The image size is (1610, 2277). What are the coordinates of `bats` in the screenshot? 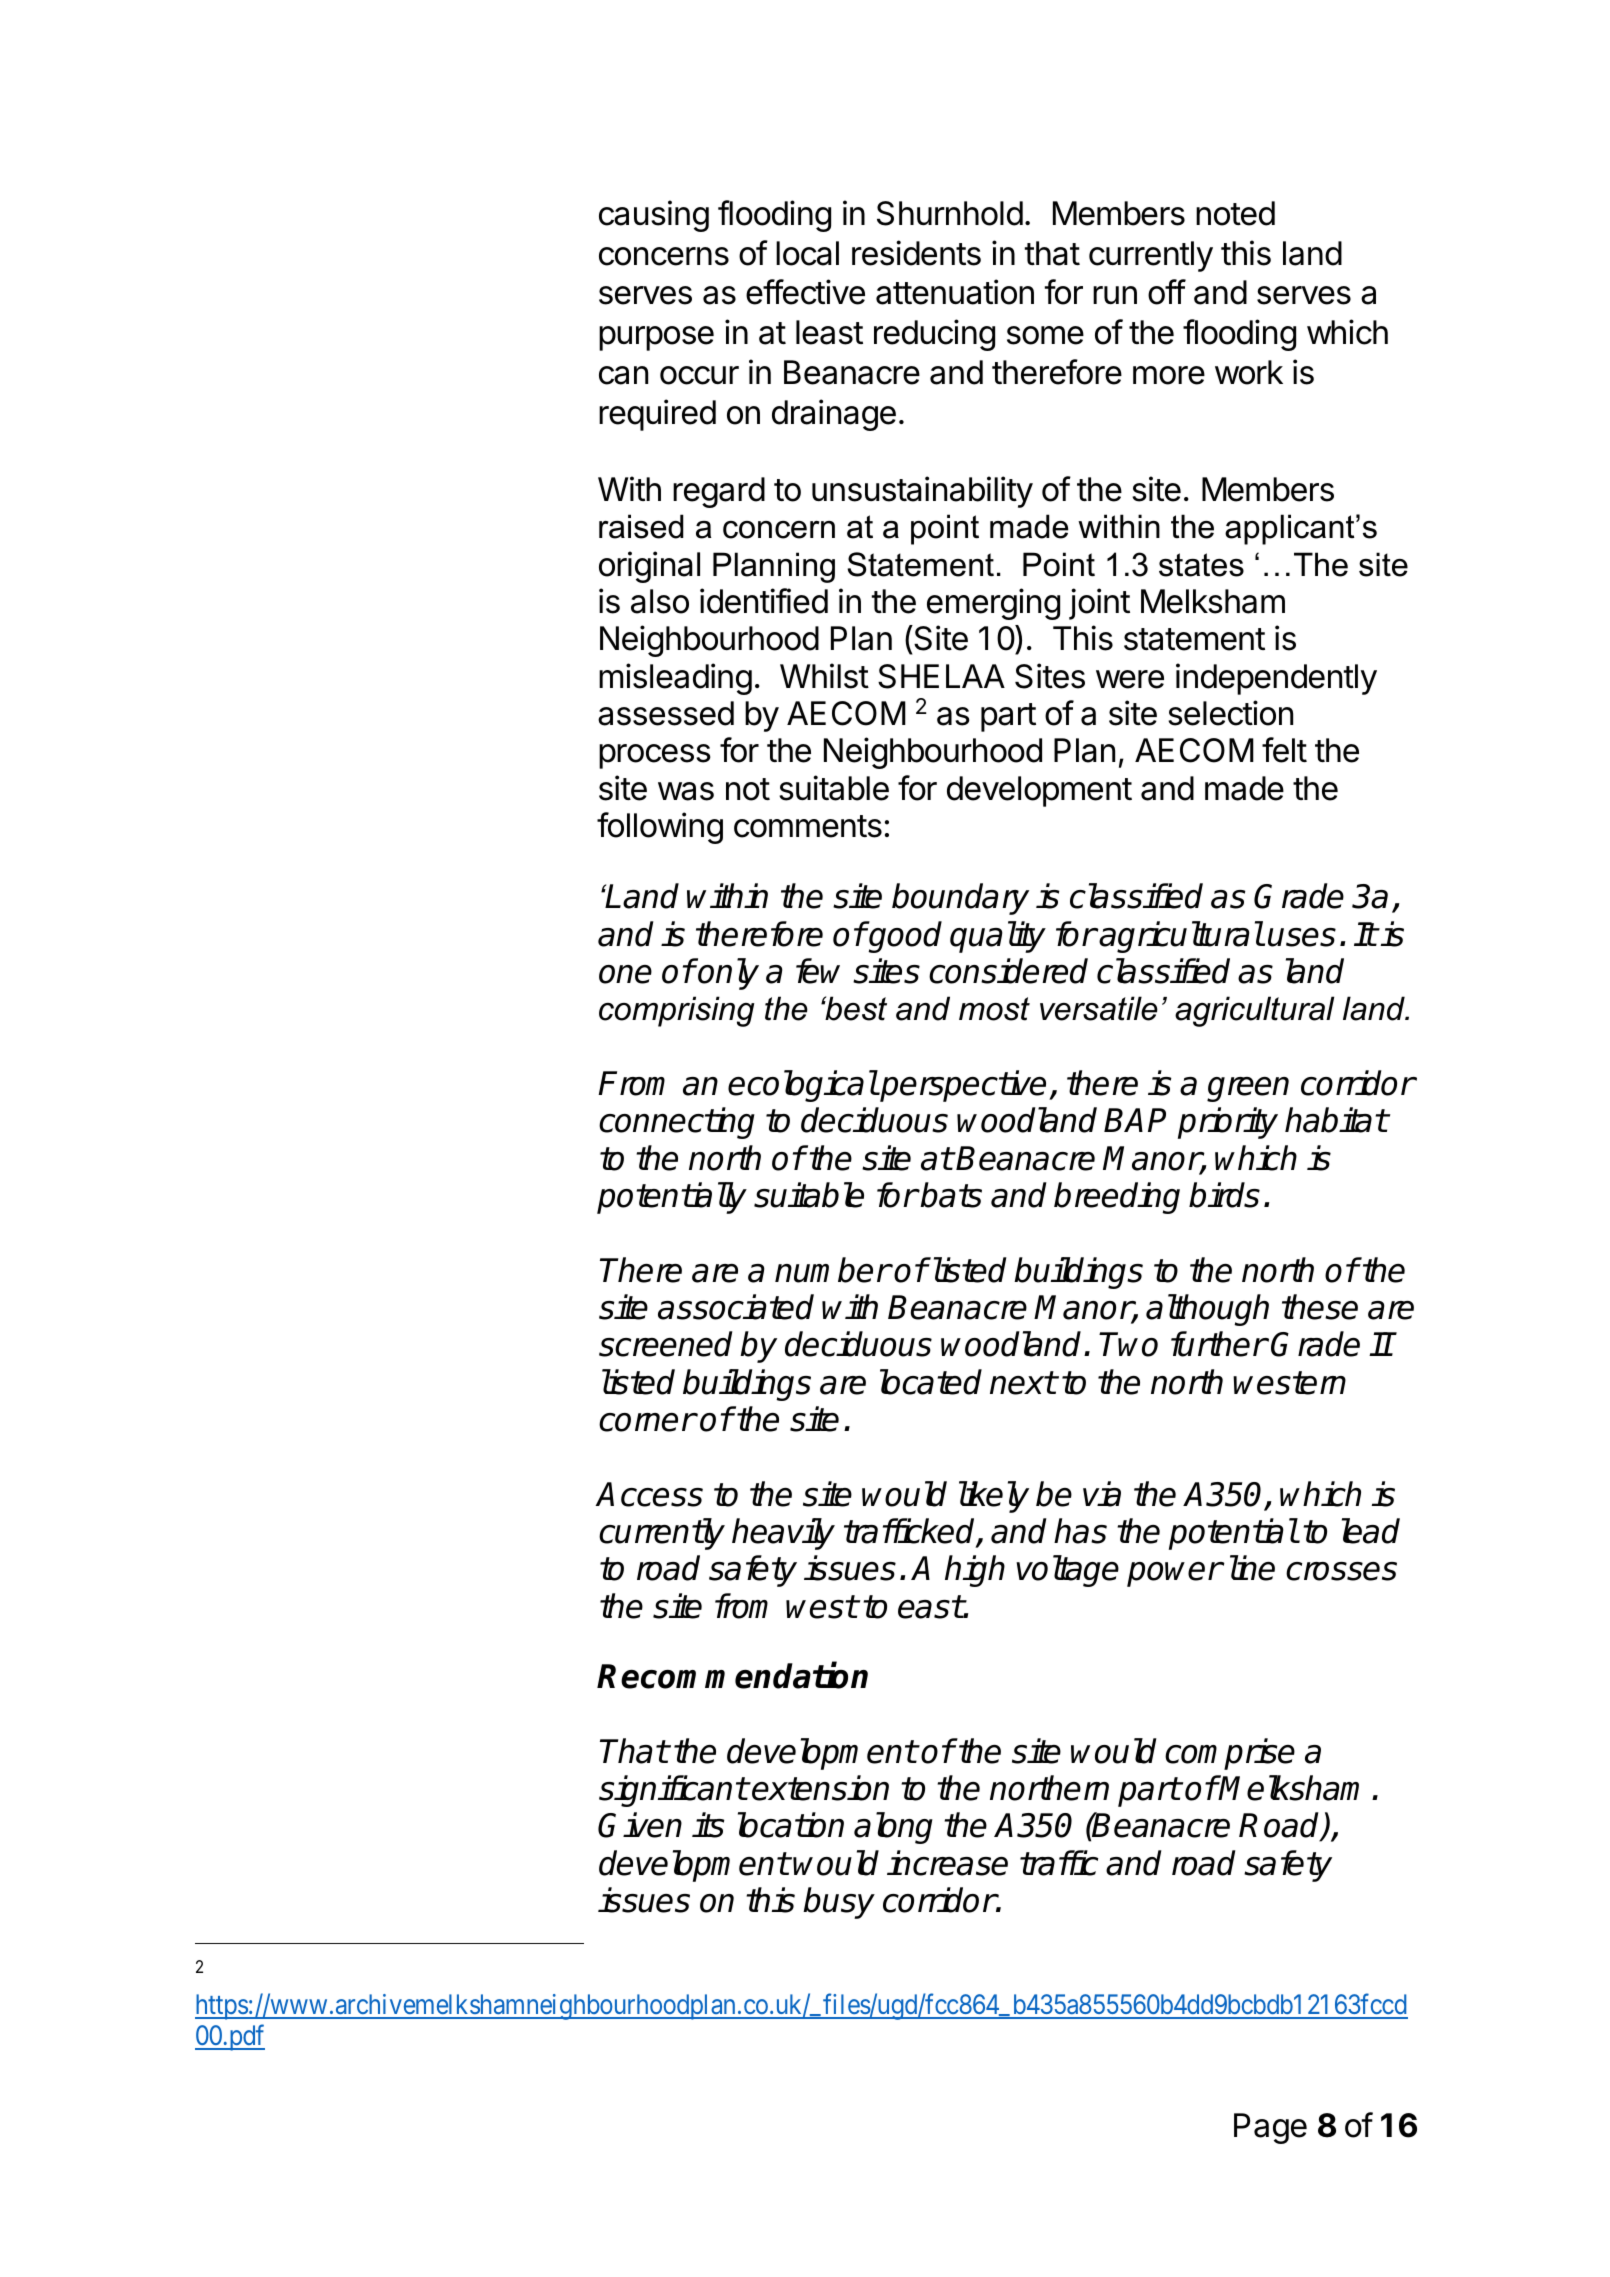 It's located at (950, 1195).
